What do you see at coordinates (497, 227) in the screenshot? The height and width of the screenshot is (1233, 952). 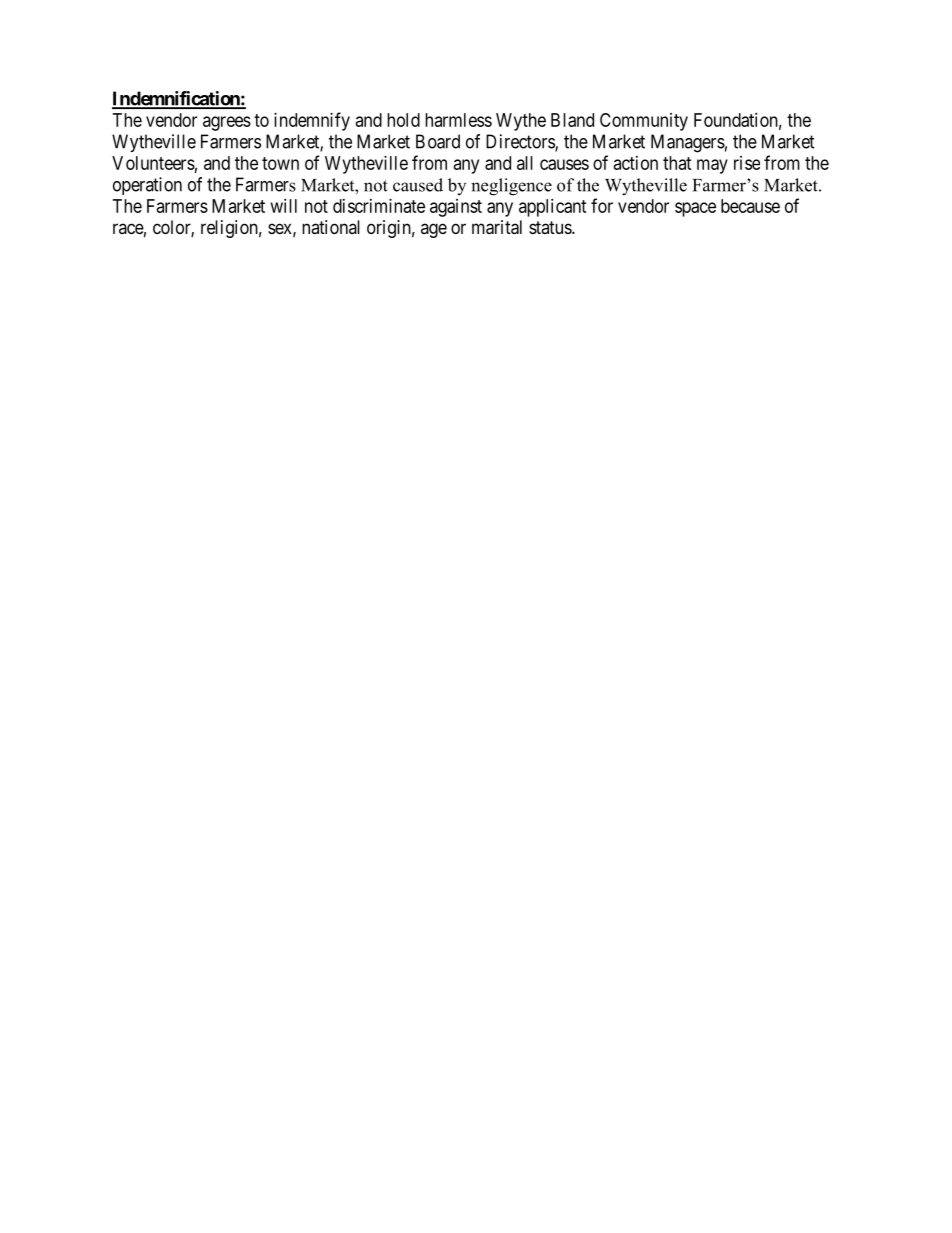 I see `marital` at bounding box center [497, 227].
